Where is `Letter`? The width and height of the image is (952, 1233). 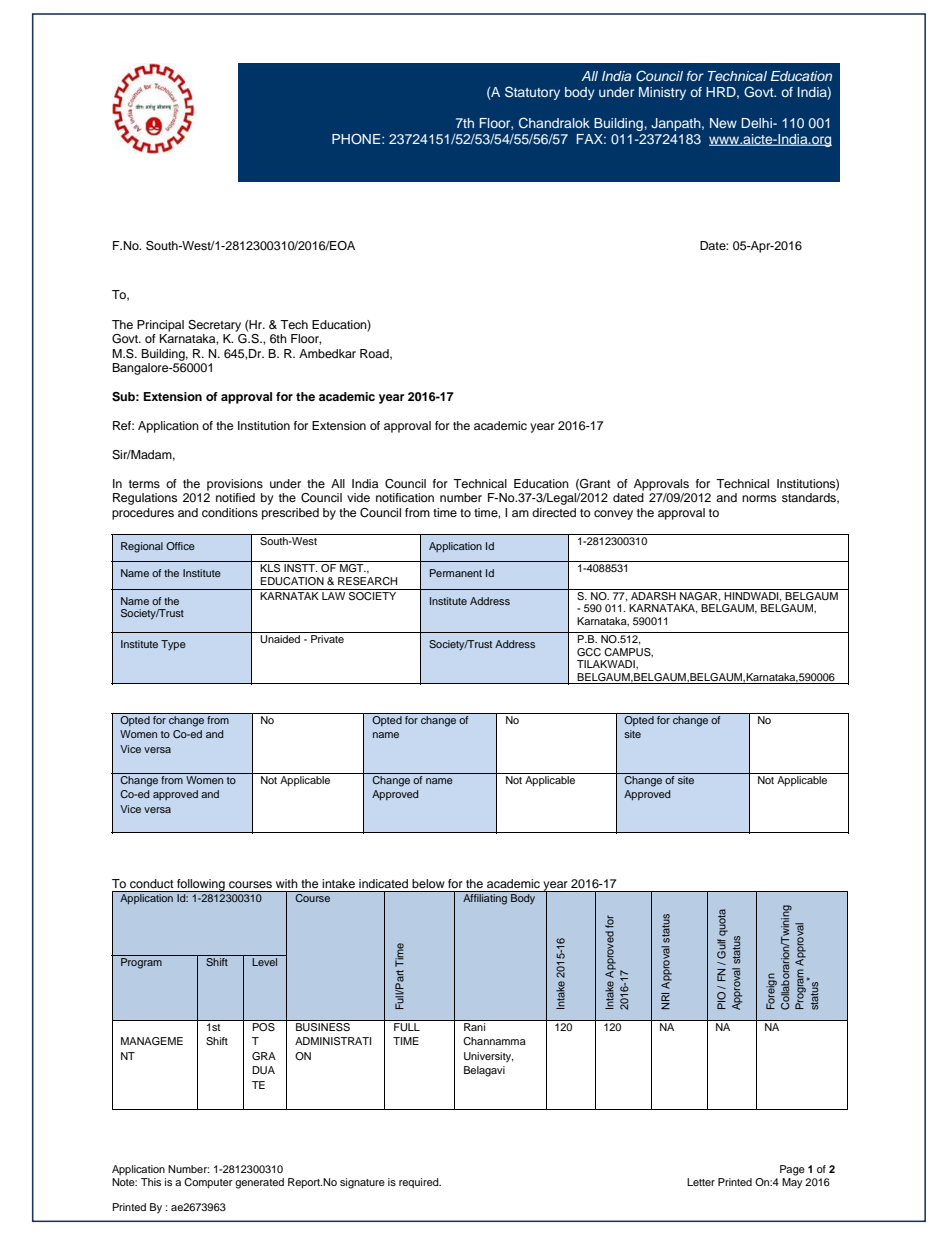
Letter is located at coordinates (701, 1182).
